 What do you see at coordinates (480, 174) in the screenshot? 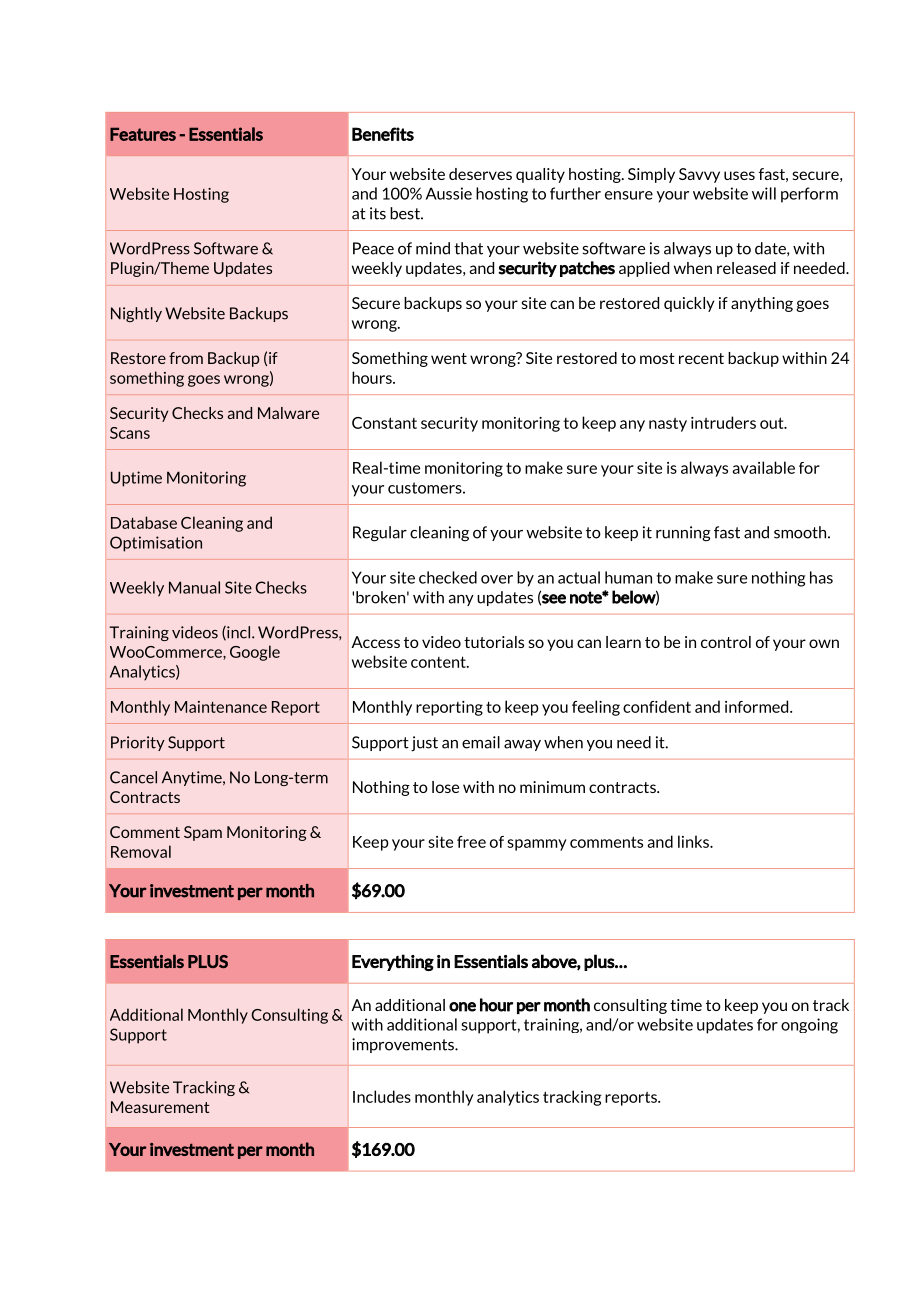
I see `deserves` at bounding box center [480, 174].
